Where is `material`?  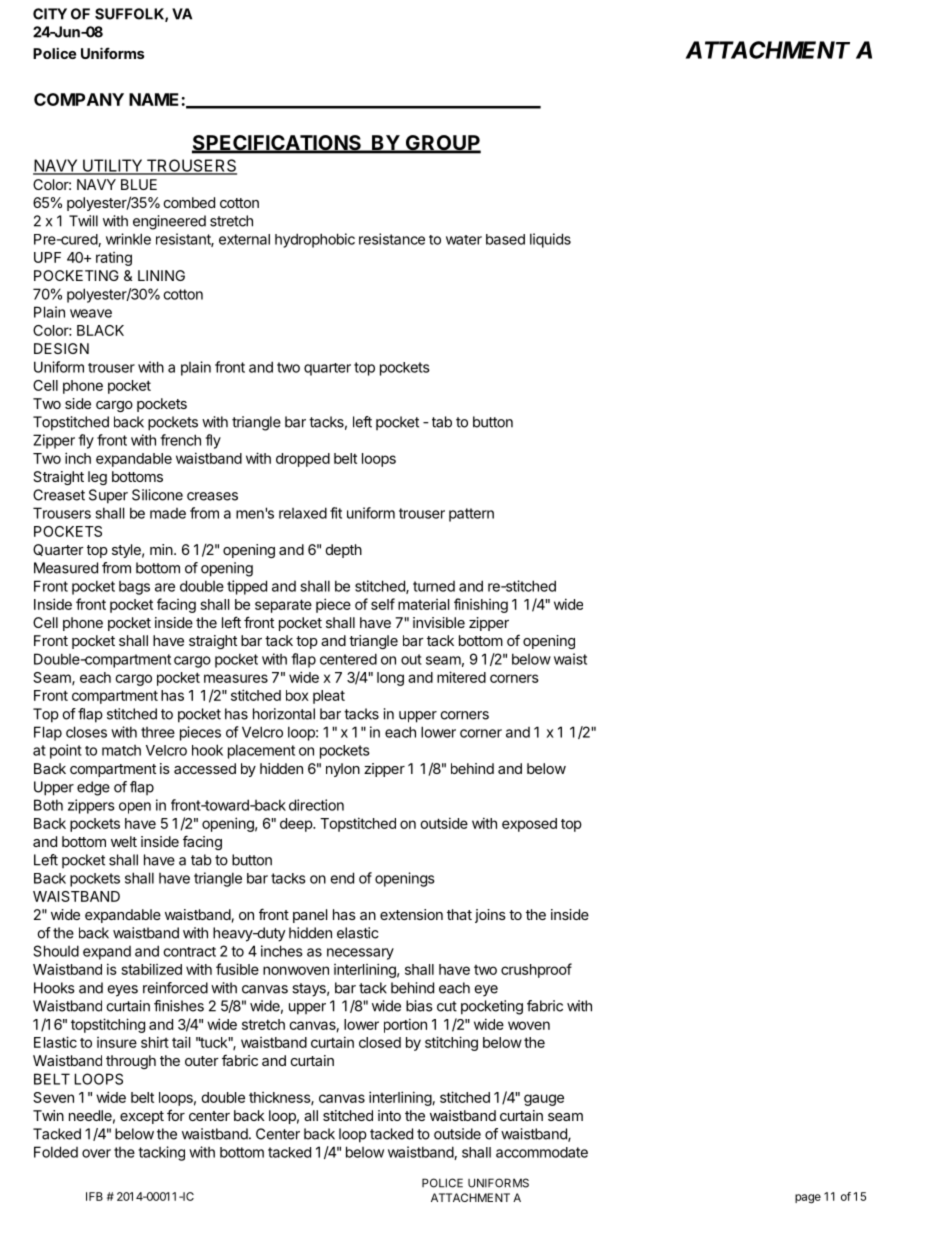 material is located at coordinates (423, 604).
